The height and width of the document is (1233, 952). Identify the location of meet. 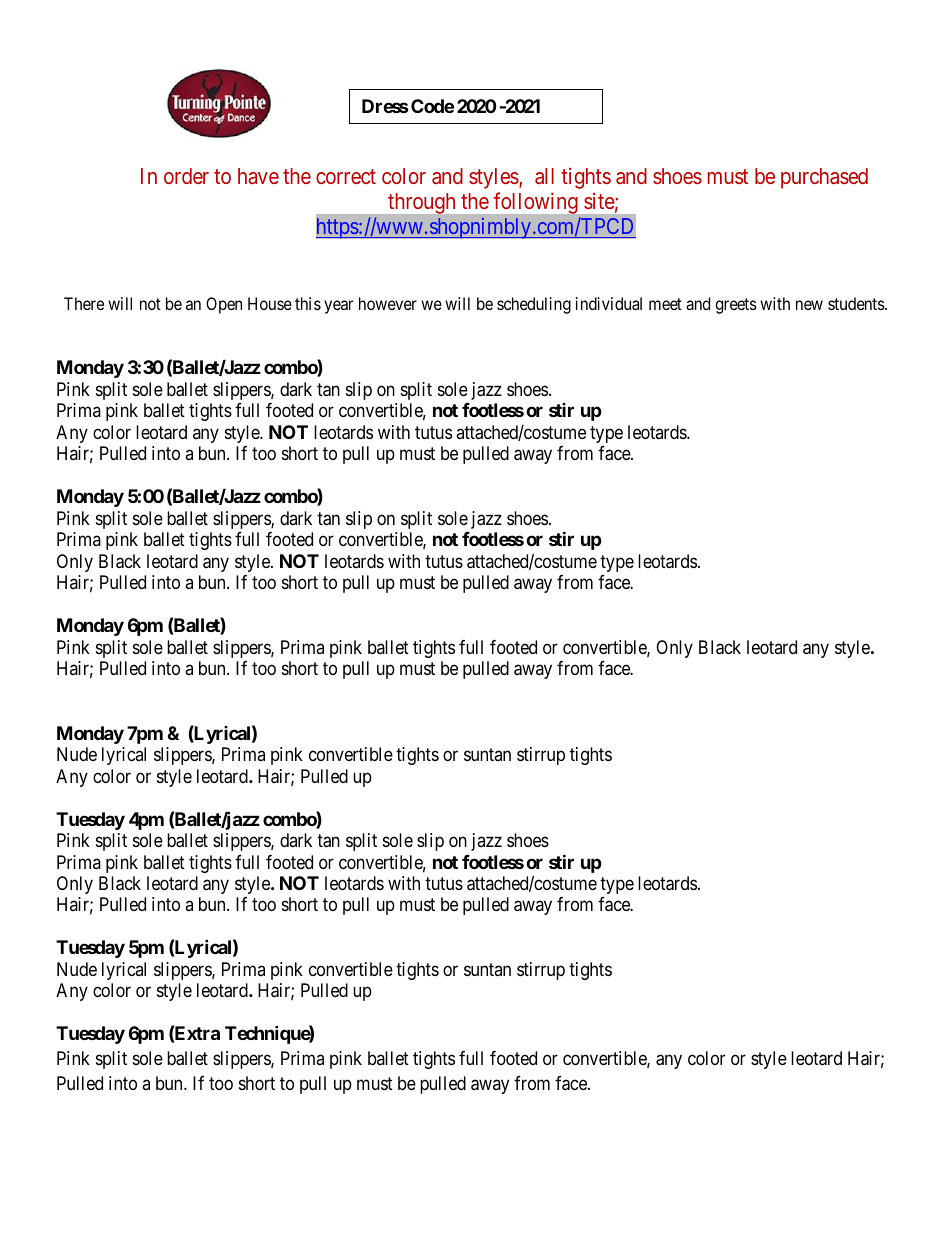
(665, 304).
